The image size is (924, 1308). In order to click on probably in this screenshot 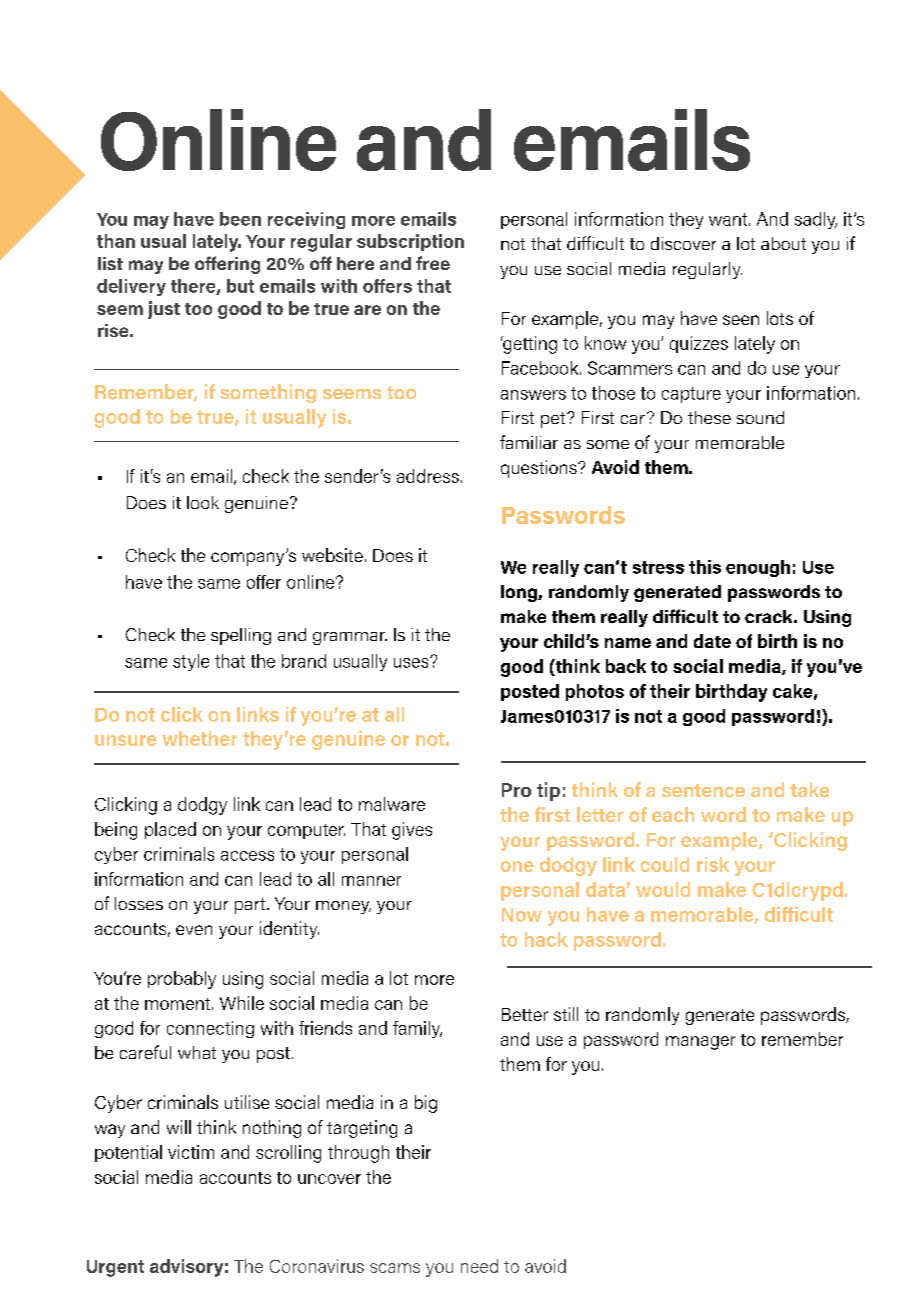, I will do `click(182, 980)`.
